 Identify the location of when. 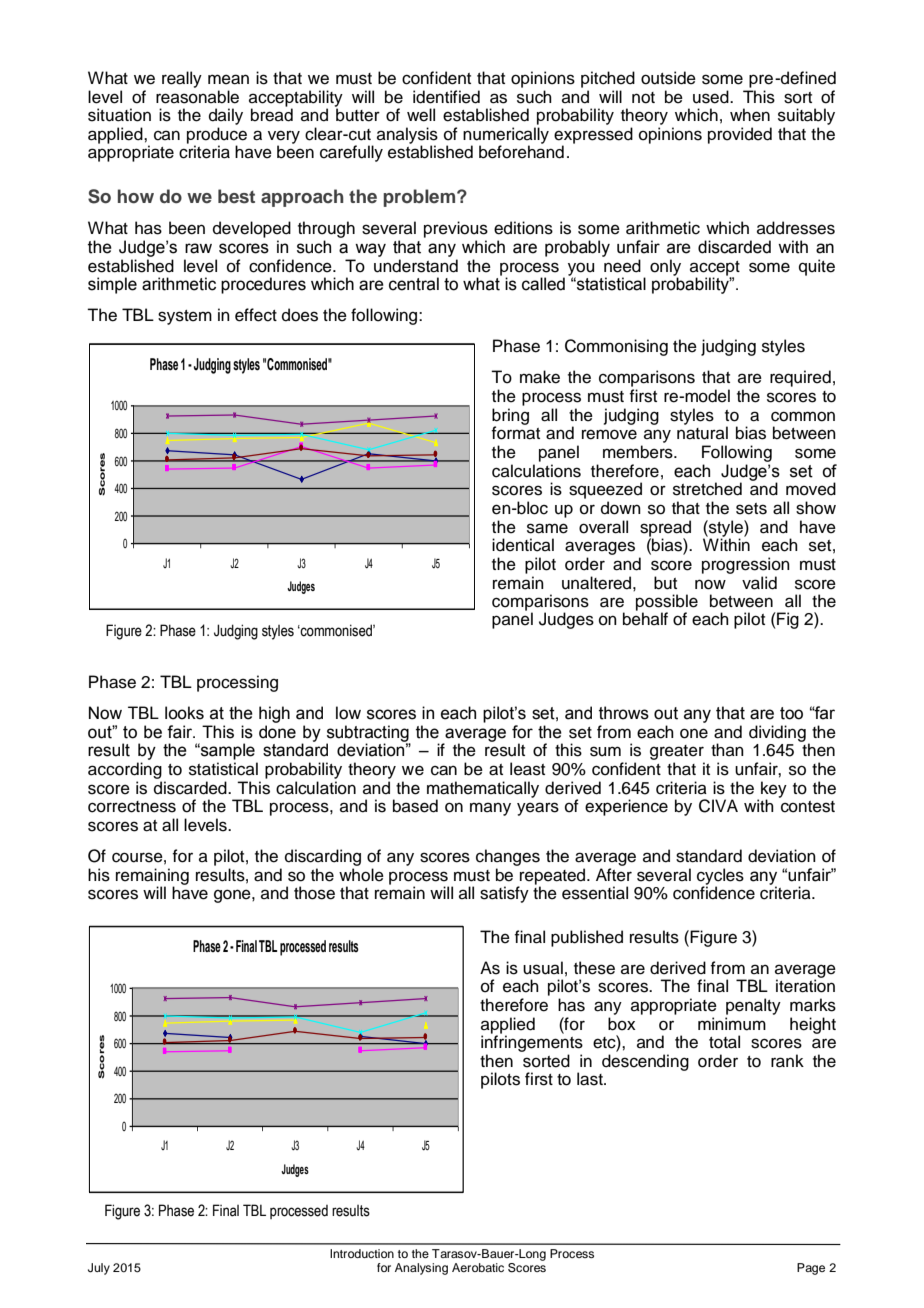
(750, 115).
